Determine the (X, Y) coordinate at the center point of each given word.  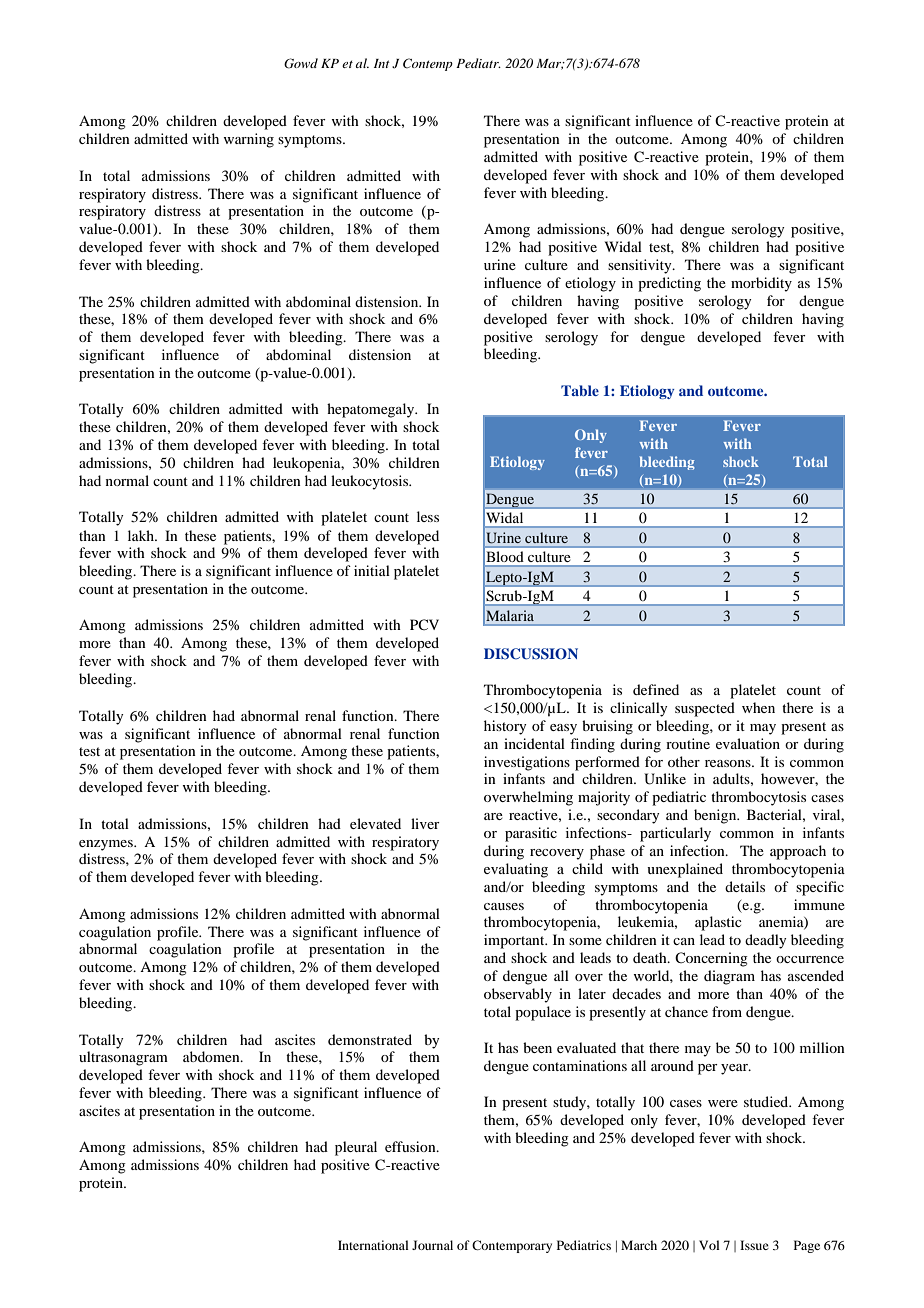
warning (248, 140)
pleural (356, 1148)
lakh (142, 535)
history (505, 727)
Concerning (711, 959)
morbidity (761, 284)
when (758, 707)
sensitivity (641, 266)
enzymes (107, 845)
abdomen (212, 1056)
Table (580, 390)
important (515, 941)
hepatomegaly (372, 410)
